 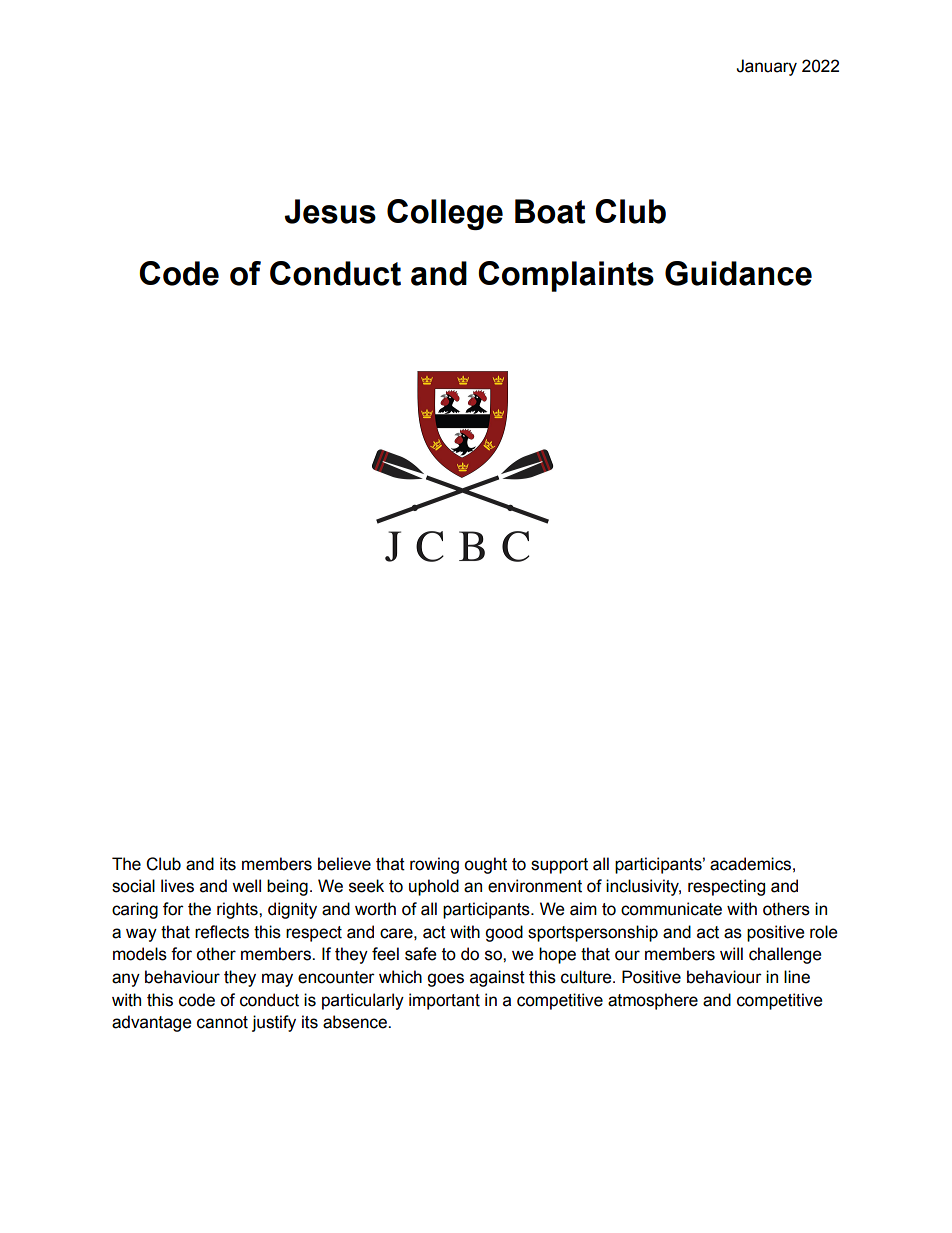 I want to click on College, so click(x=445, y=214).
